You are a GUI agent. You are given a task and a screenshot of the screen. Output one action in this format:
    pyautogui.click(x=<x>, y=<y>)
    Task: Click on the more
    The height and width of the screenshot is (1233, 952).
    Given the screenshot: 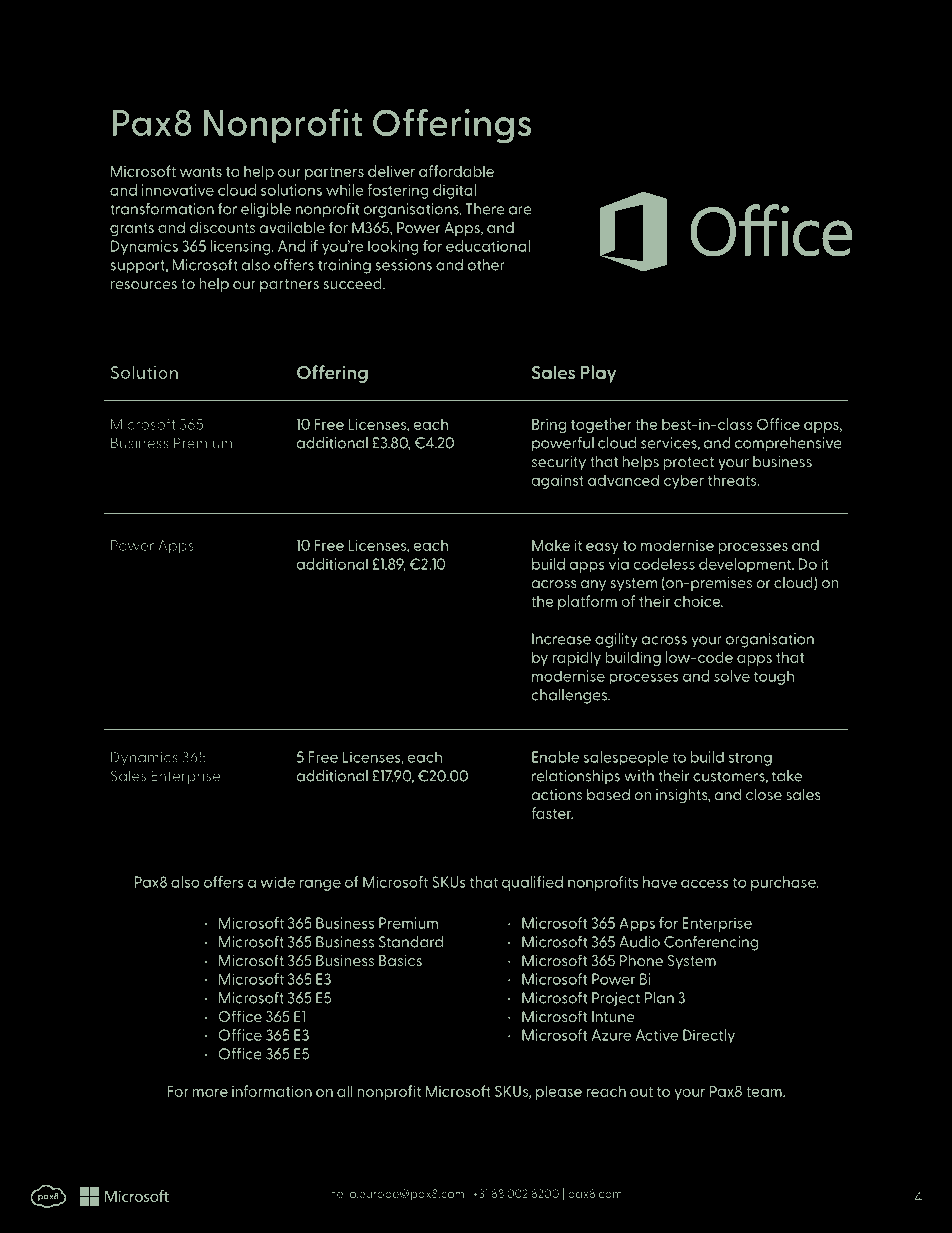 What is the action you would take?
    pyautogui.click(x=210, y=1093)
